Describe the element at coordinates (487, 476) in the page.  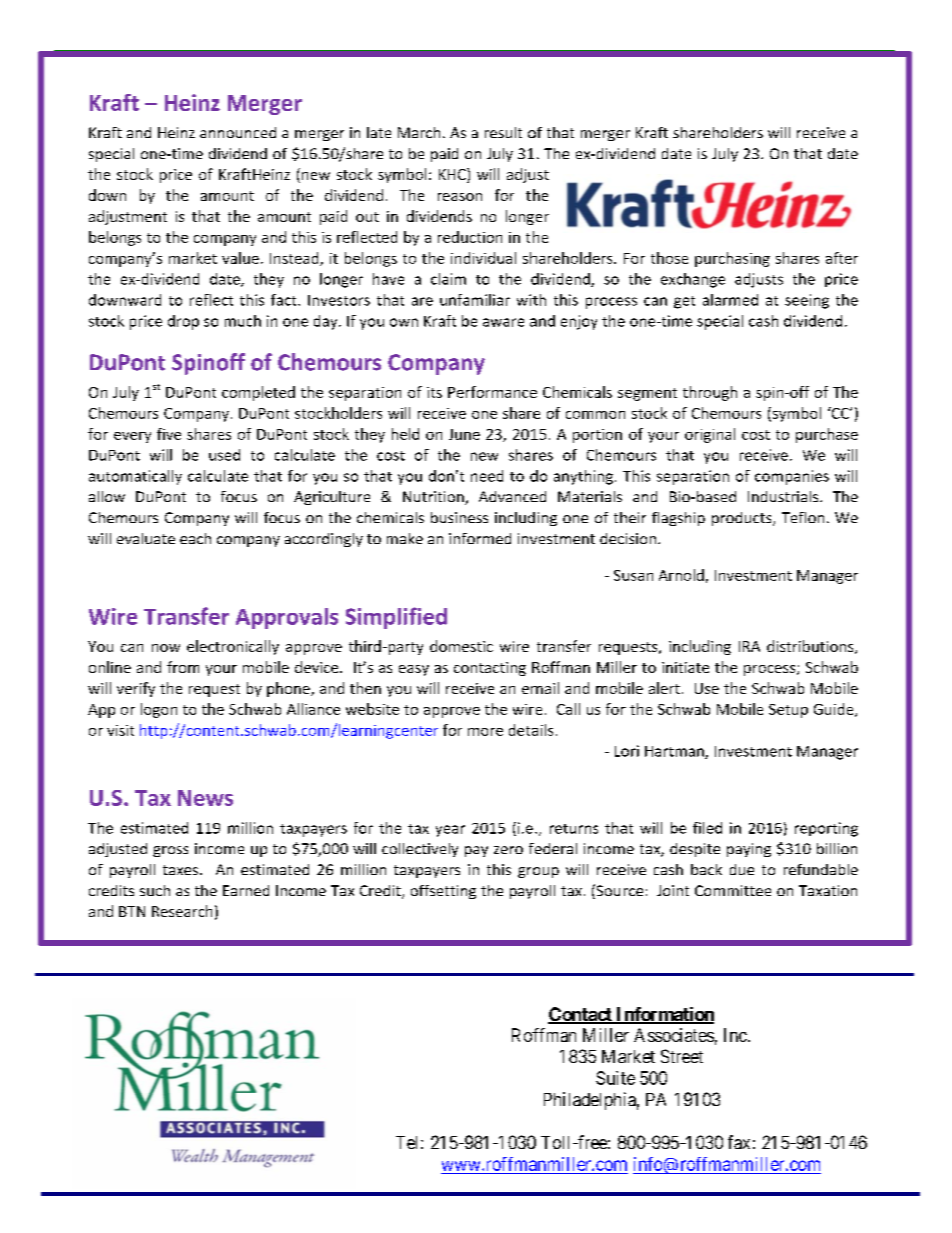
I see `need` at that location.
